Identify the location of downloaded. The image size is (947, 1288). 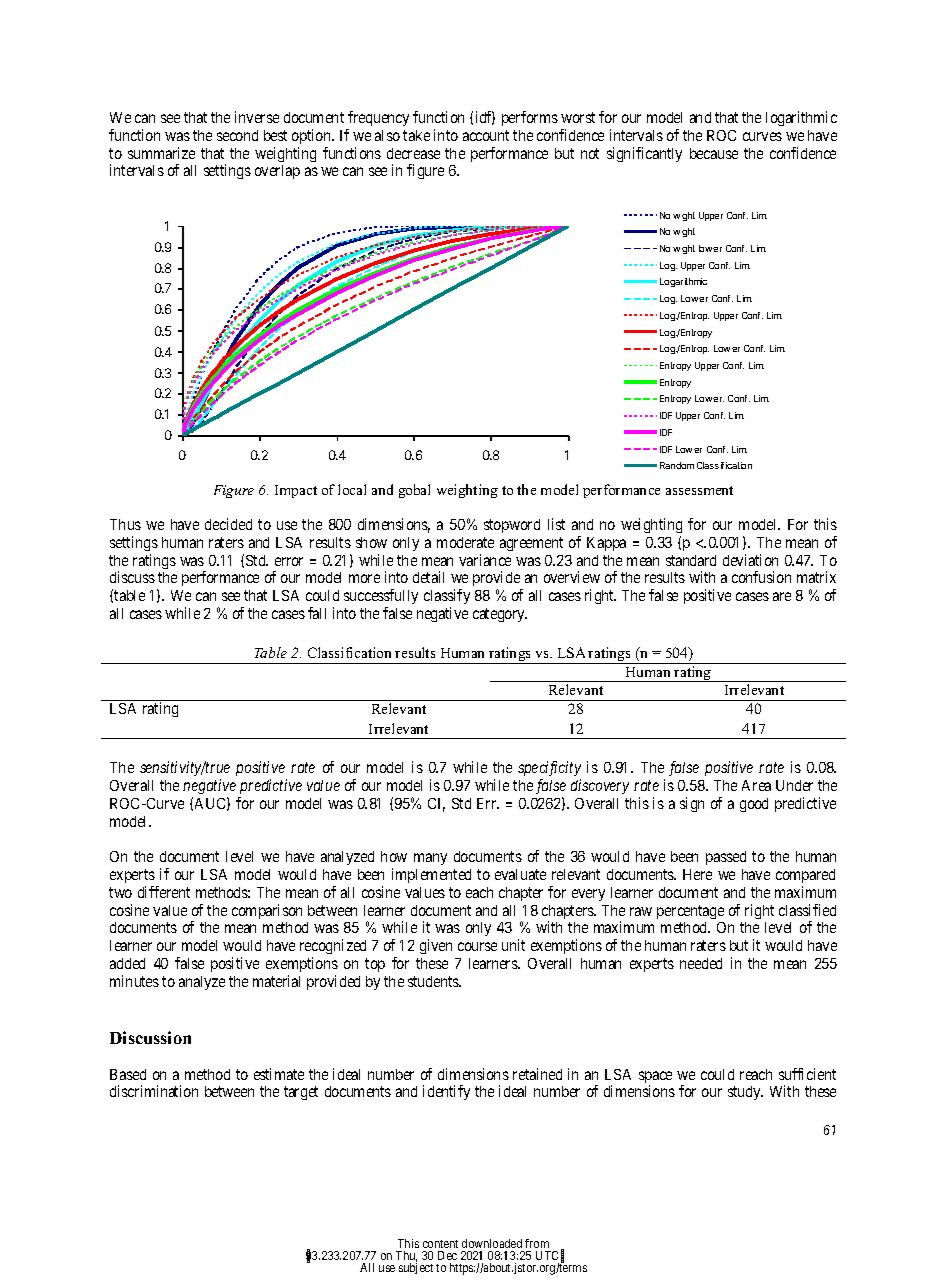
(492, 1243).
